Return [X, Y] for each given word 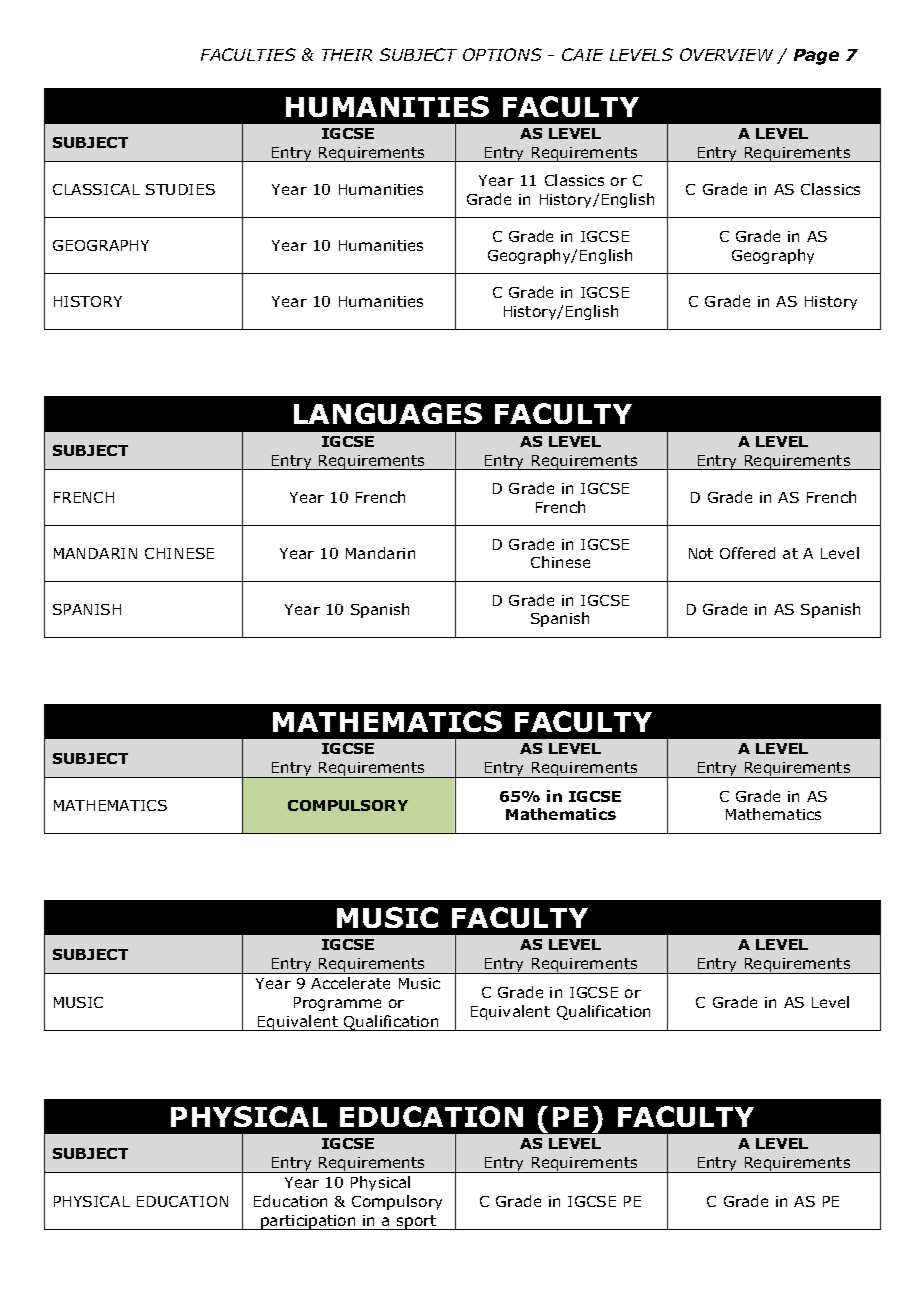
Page [816, 57]
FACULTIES [248, 54]
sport [417, 1222]
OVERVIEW [726, 54]
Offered [747, 553]
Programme [337, 1004]
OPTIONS [502, 54]
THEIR [347, 55]
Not [701, 553]
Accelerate [350, 983]
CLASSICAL [96, 189]
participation [308, 1222]
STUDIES [180, 189]
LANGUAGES [388, 413]
